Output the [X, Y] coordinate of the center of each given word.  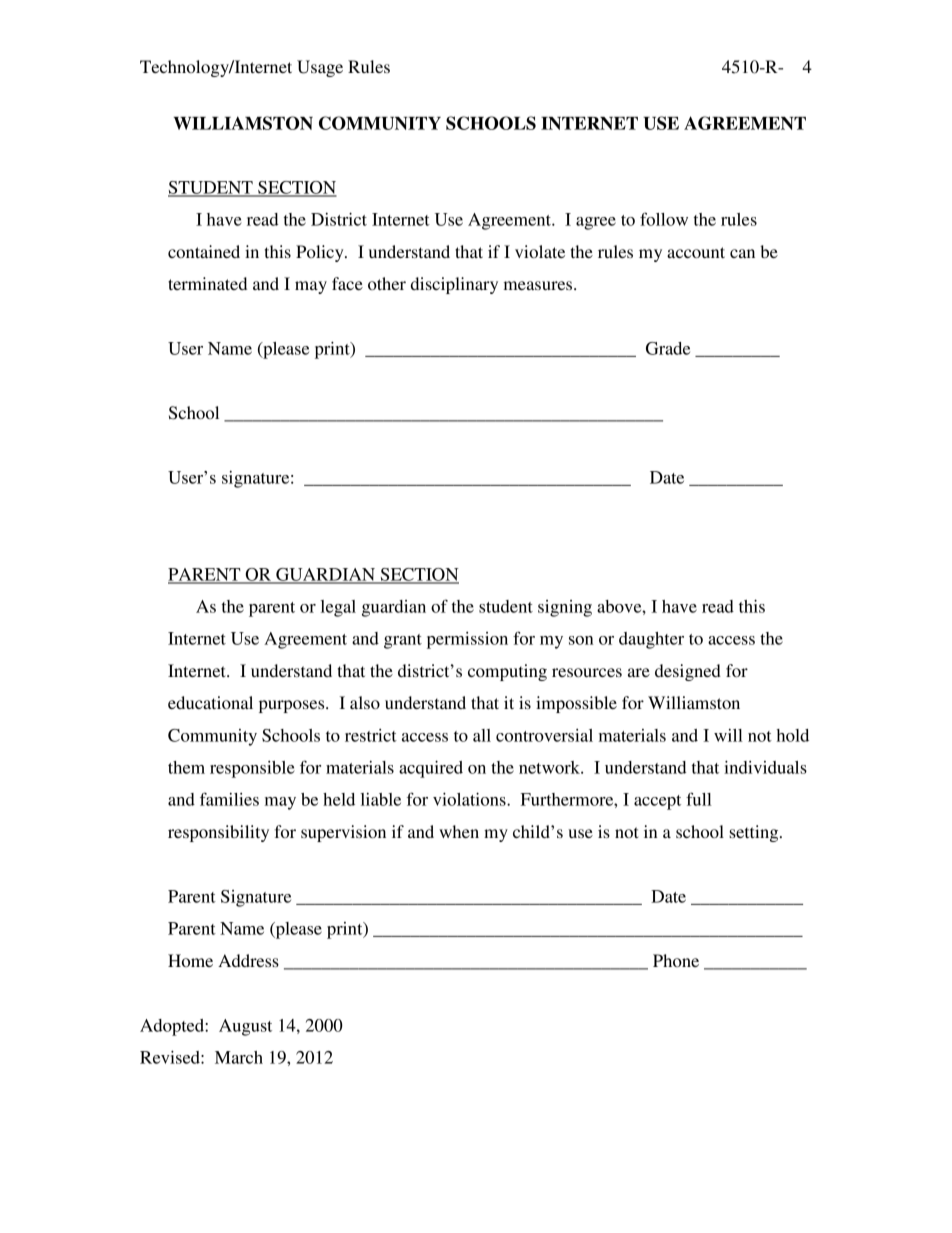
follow [664, 219]
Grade [668, 348]
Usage [320, 68]
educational [210, 702]
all [482, 735]
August [245, 1027]
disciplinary [454, 285]
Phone [676, 960]
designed [688, 672]
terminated [207, 283]
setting [755, 833]
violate [540, 251]
